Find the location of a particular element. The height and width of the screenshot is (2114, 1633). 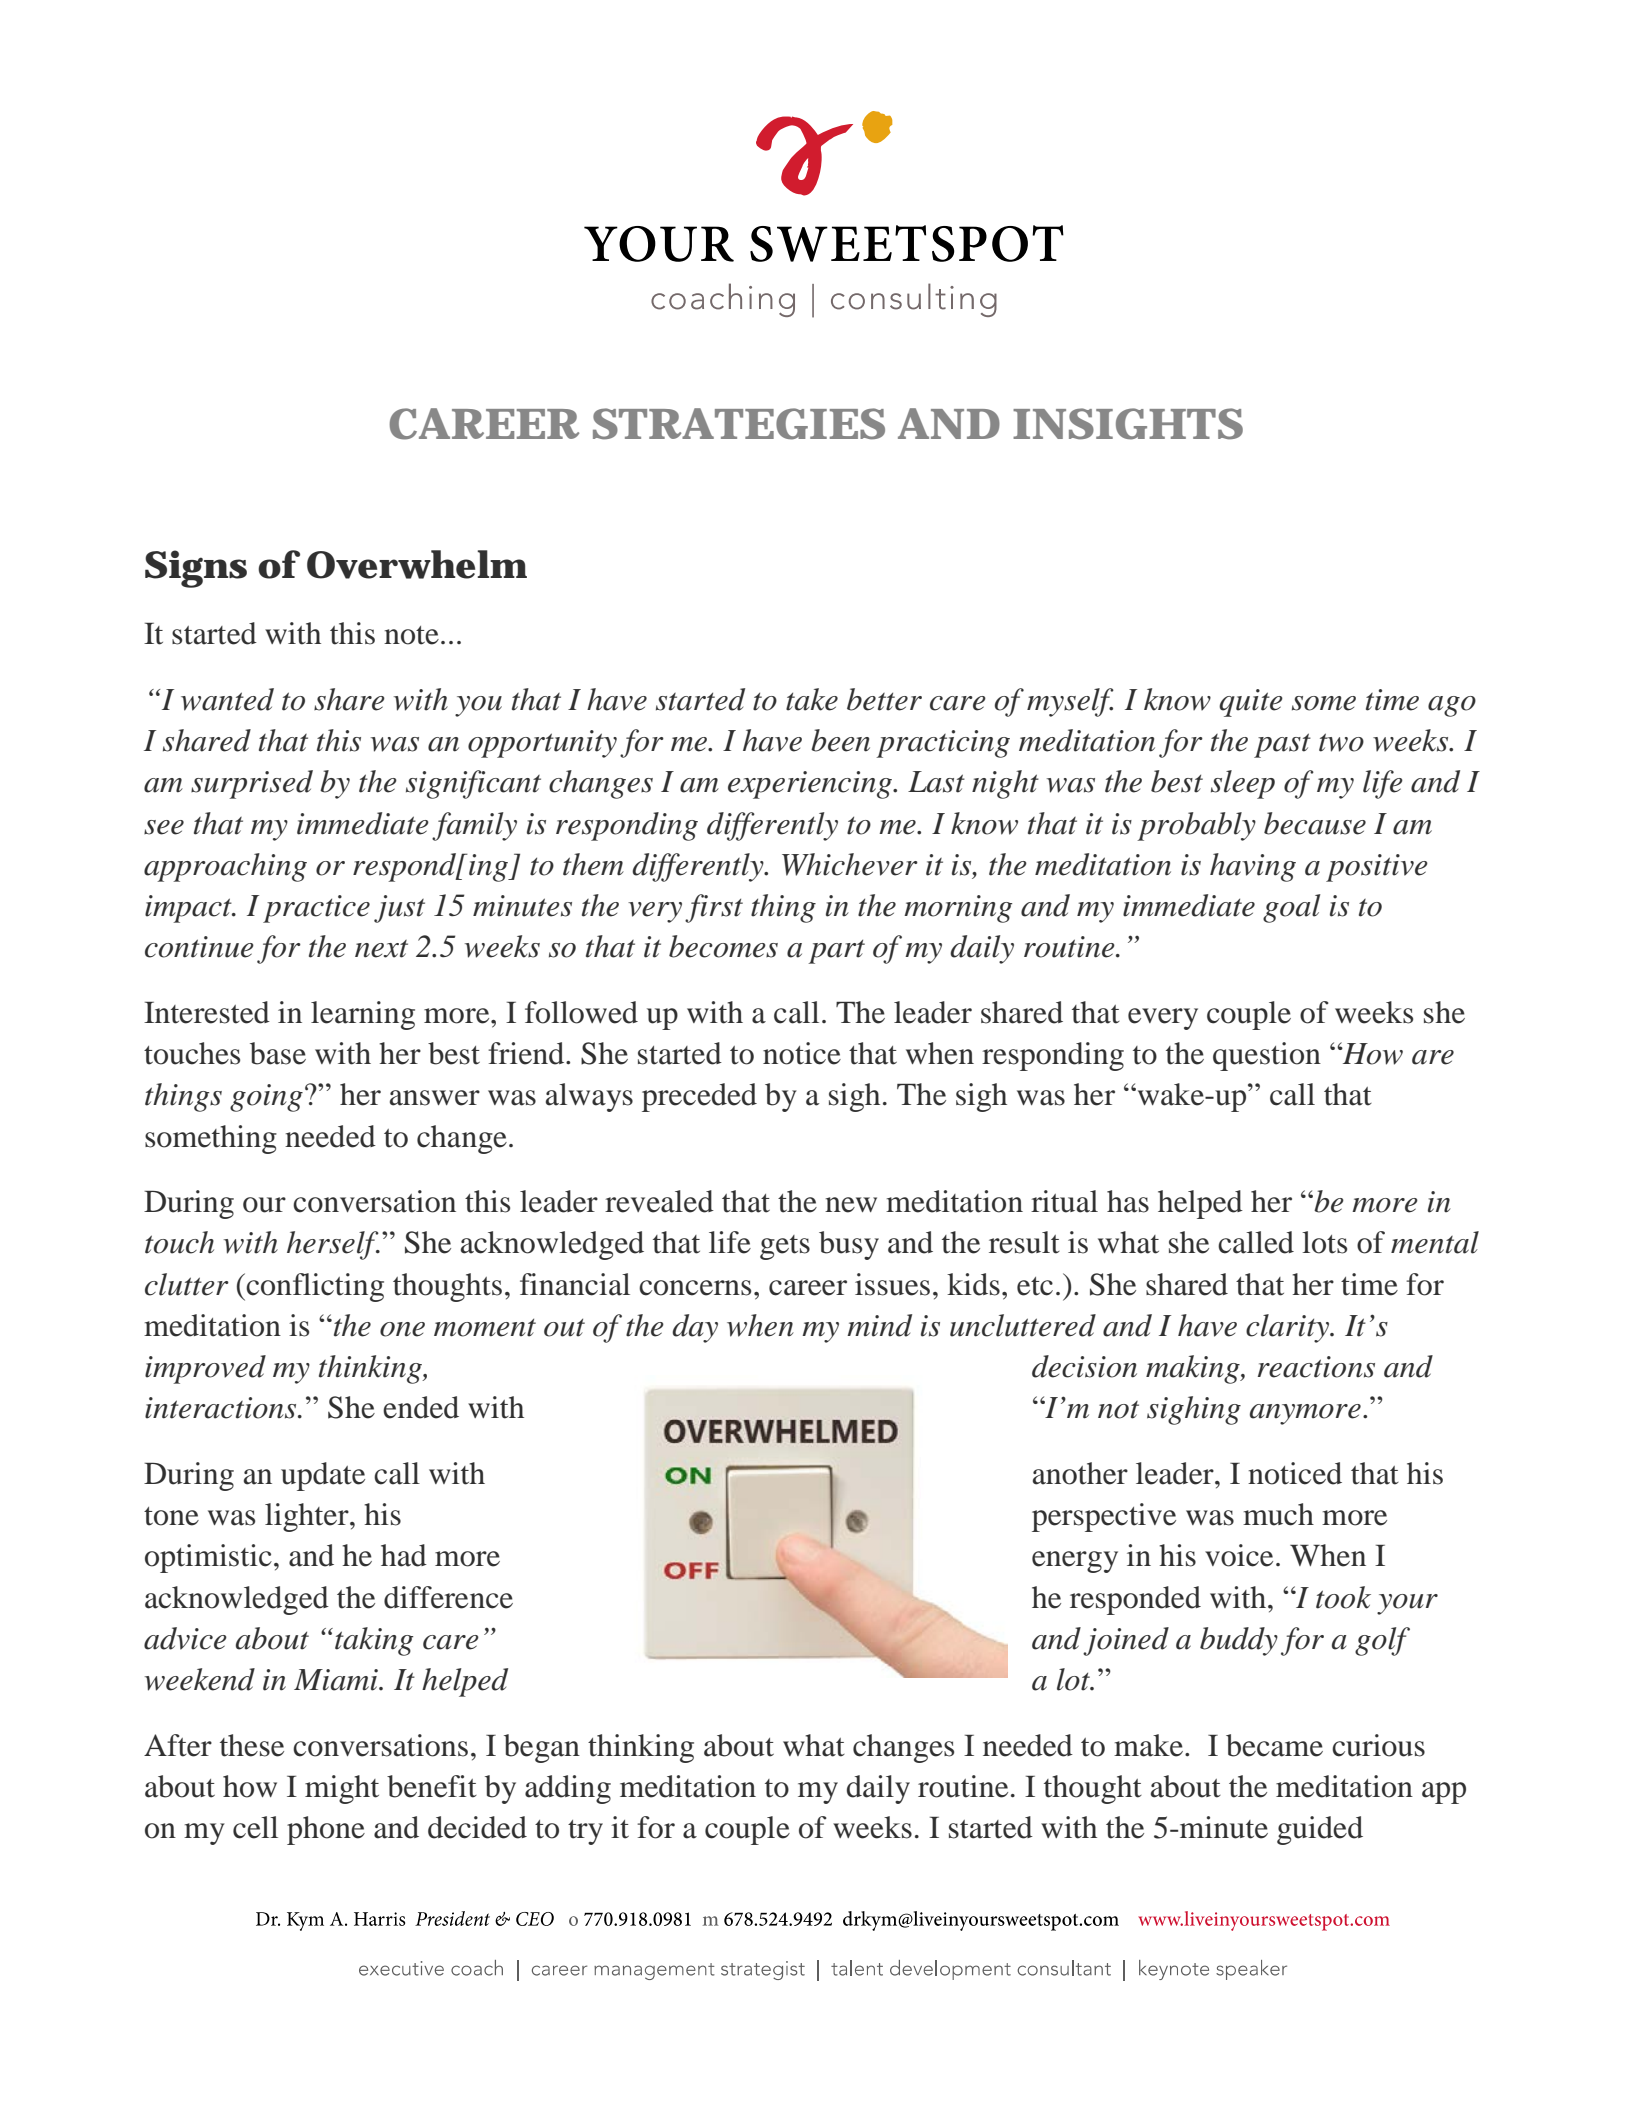

lots is located at coordinates (1324, 1242).
